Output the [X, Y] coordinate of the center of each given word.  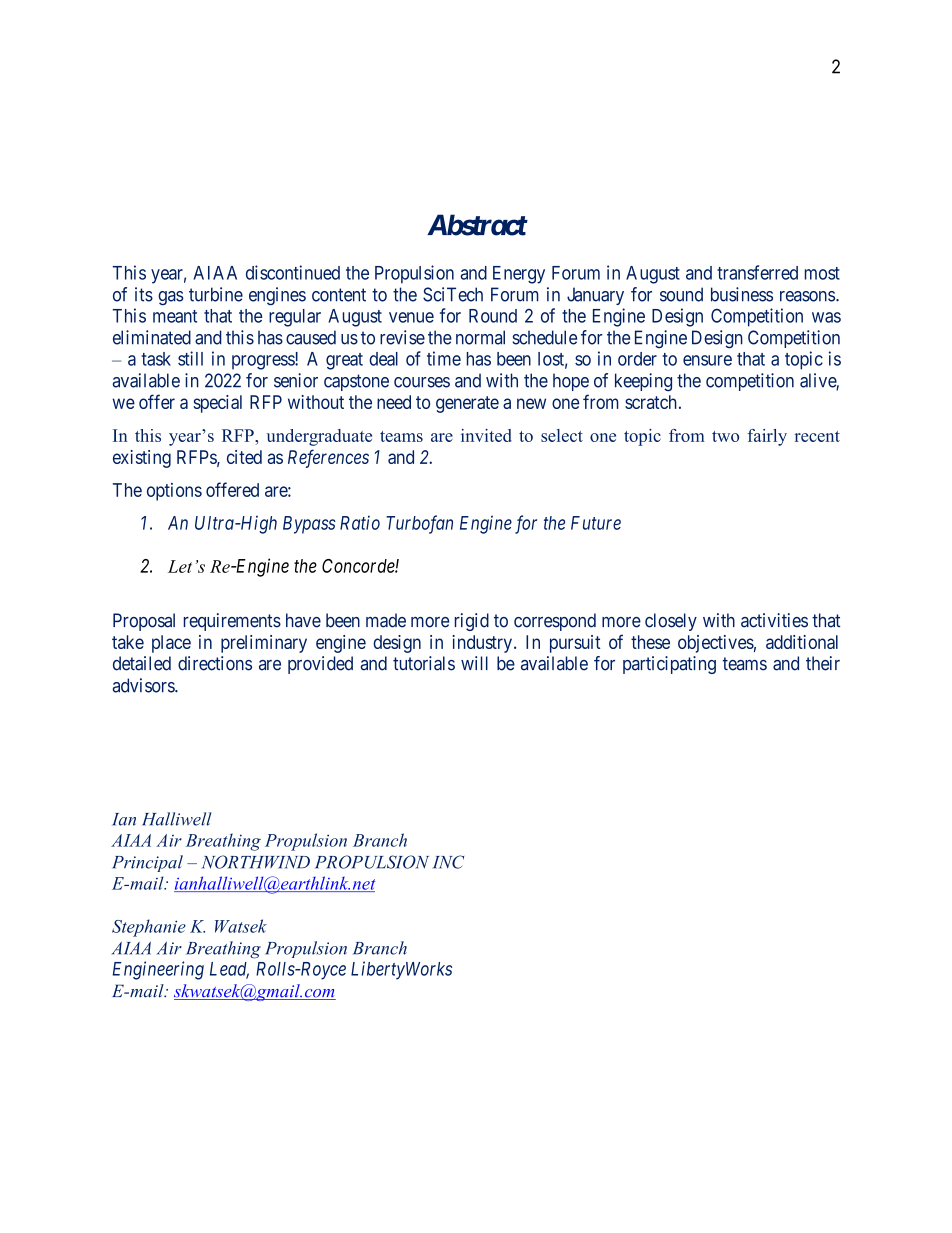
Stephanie [149, 928]
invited [486, 435]
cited [244, 457]
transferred [757, 272]
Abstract [477, 225]
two [725, 436]
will [474, 663]
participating [669, 665]
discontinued [293, 272]
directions [215, 663]
